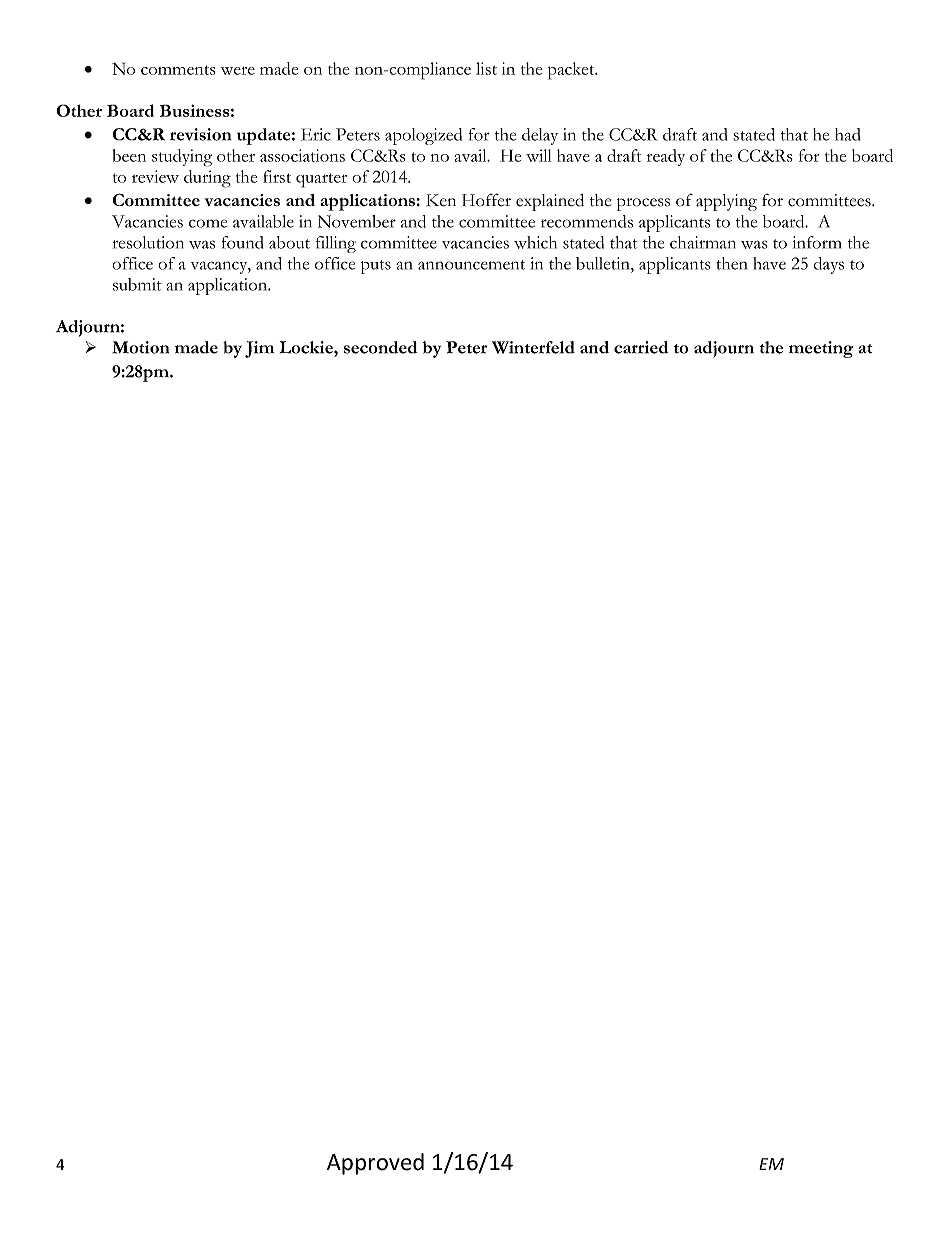 The image size is (952, 1233). Describe the element at coordinates (137, 284) in the screenshot. I see `submit` at that location.
